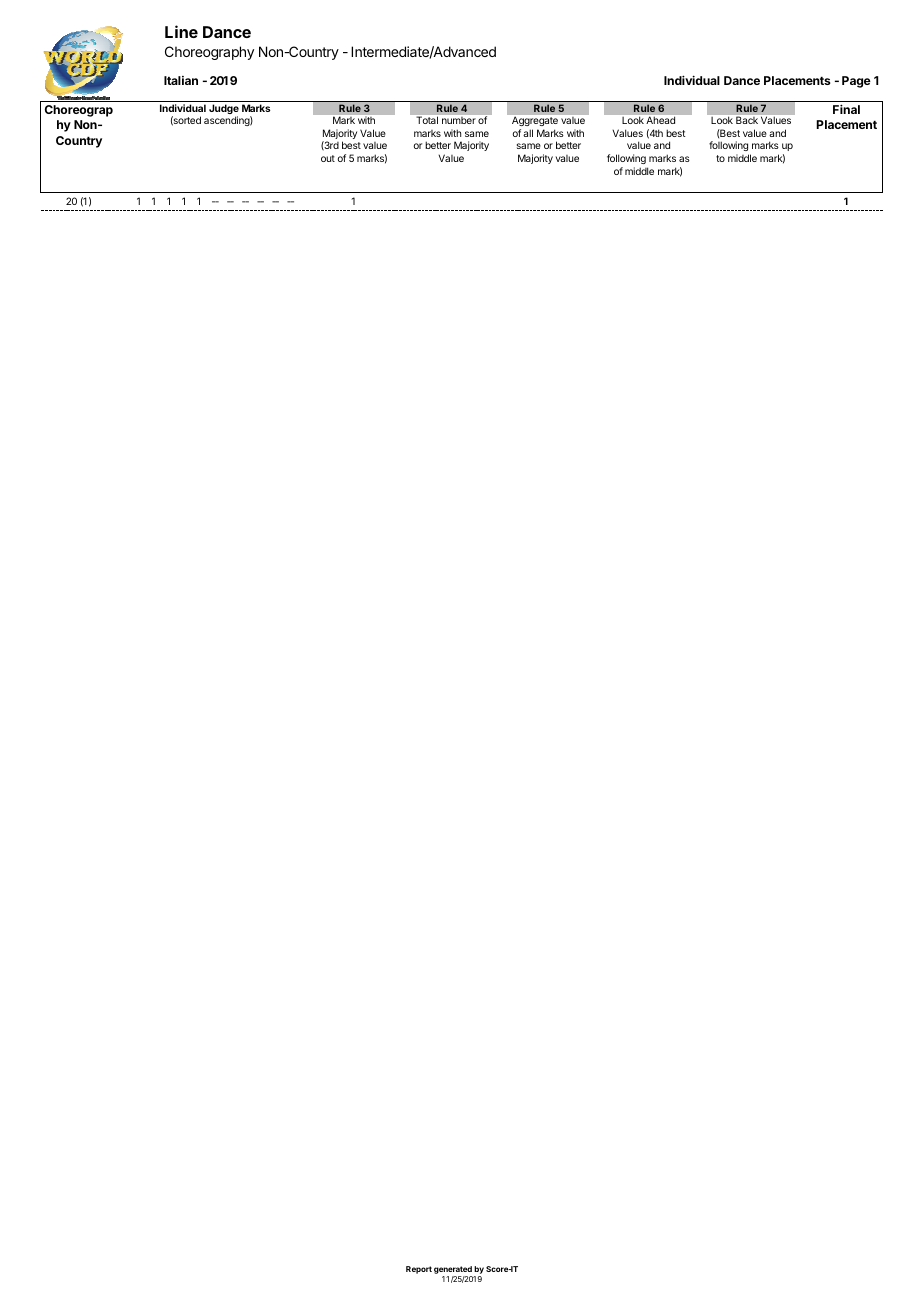  I want to click on Report, so click(419, 1270).
